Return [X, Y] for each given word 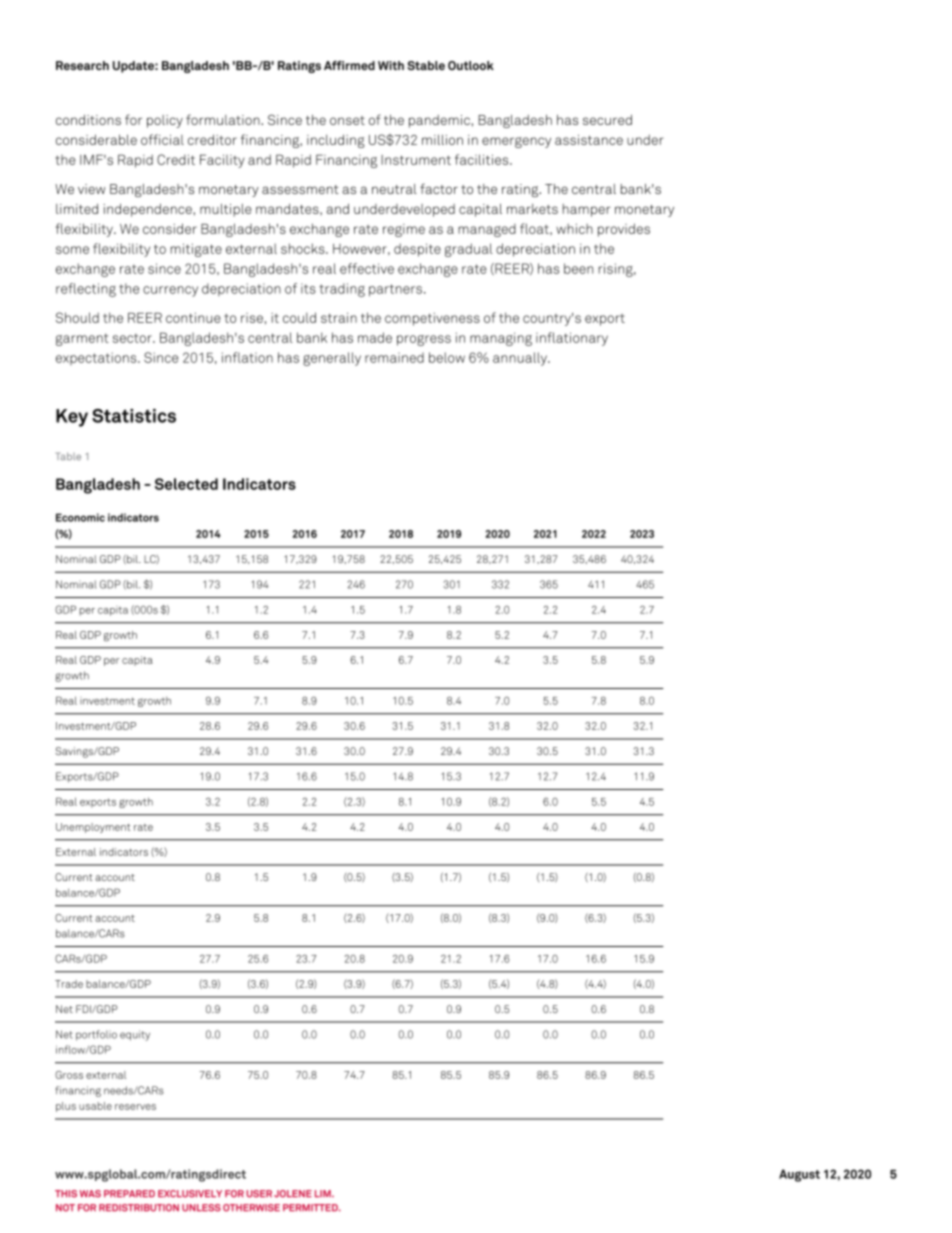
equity [135, 1035]
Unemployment [93, 828]
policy [165, 121]
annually [521, 359]
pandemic [440, 121]
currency [170, 291]
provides [624, 230]
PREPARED [129, 1193]
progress [424, 340]
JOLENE [293, 1194]
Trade [69, 984]
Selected [186, 484]
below [447, 357]
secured [607, 120]
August [799, 1175]
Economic [80, 517]
